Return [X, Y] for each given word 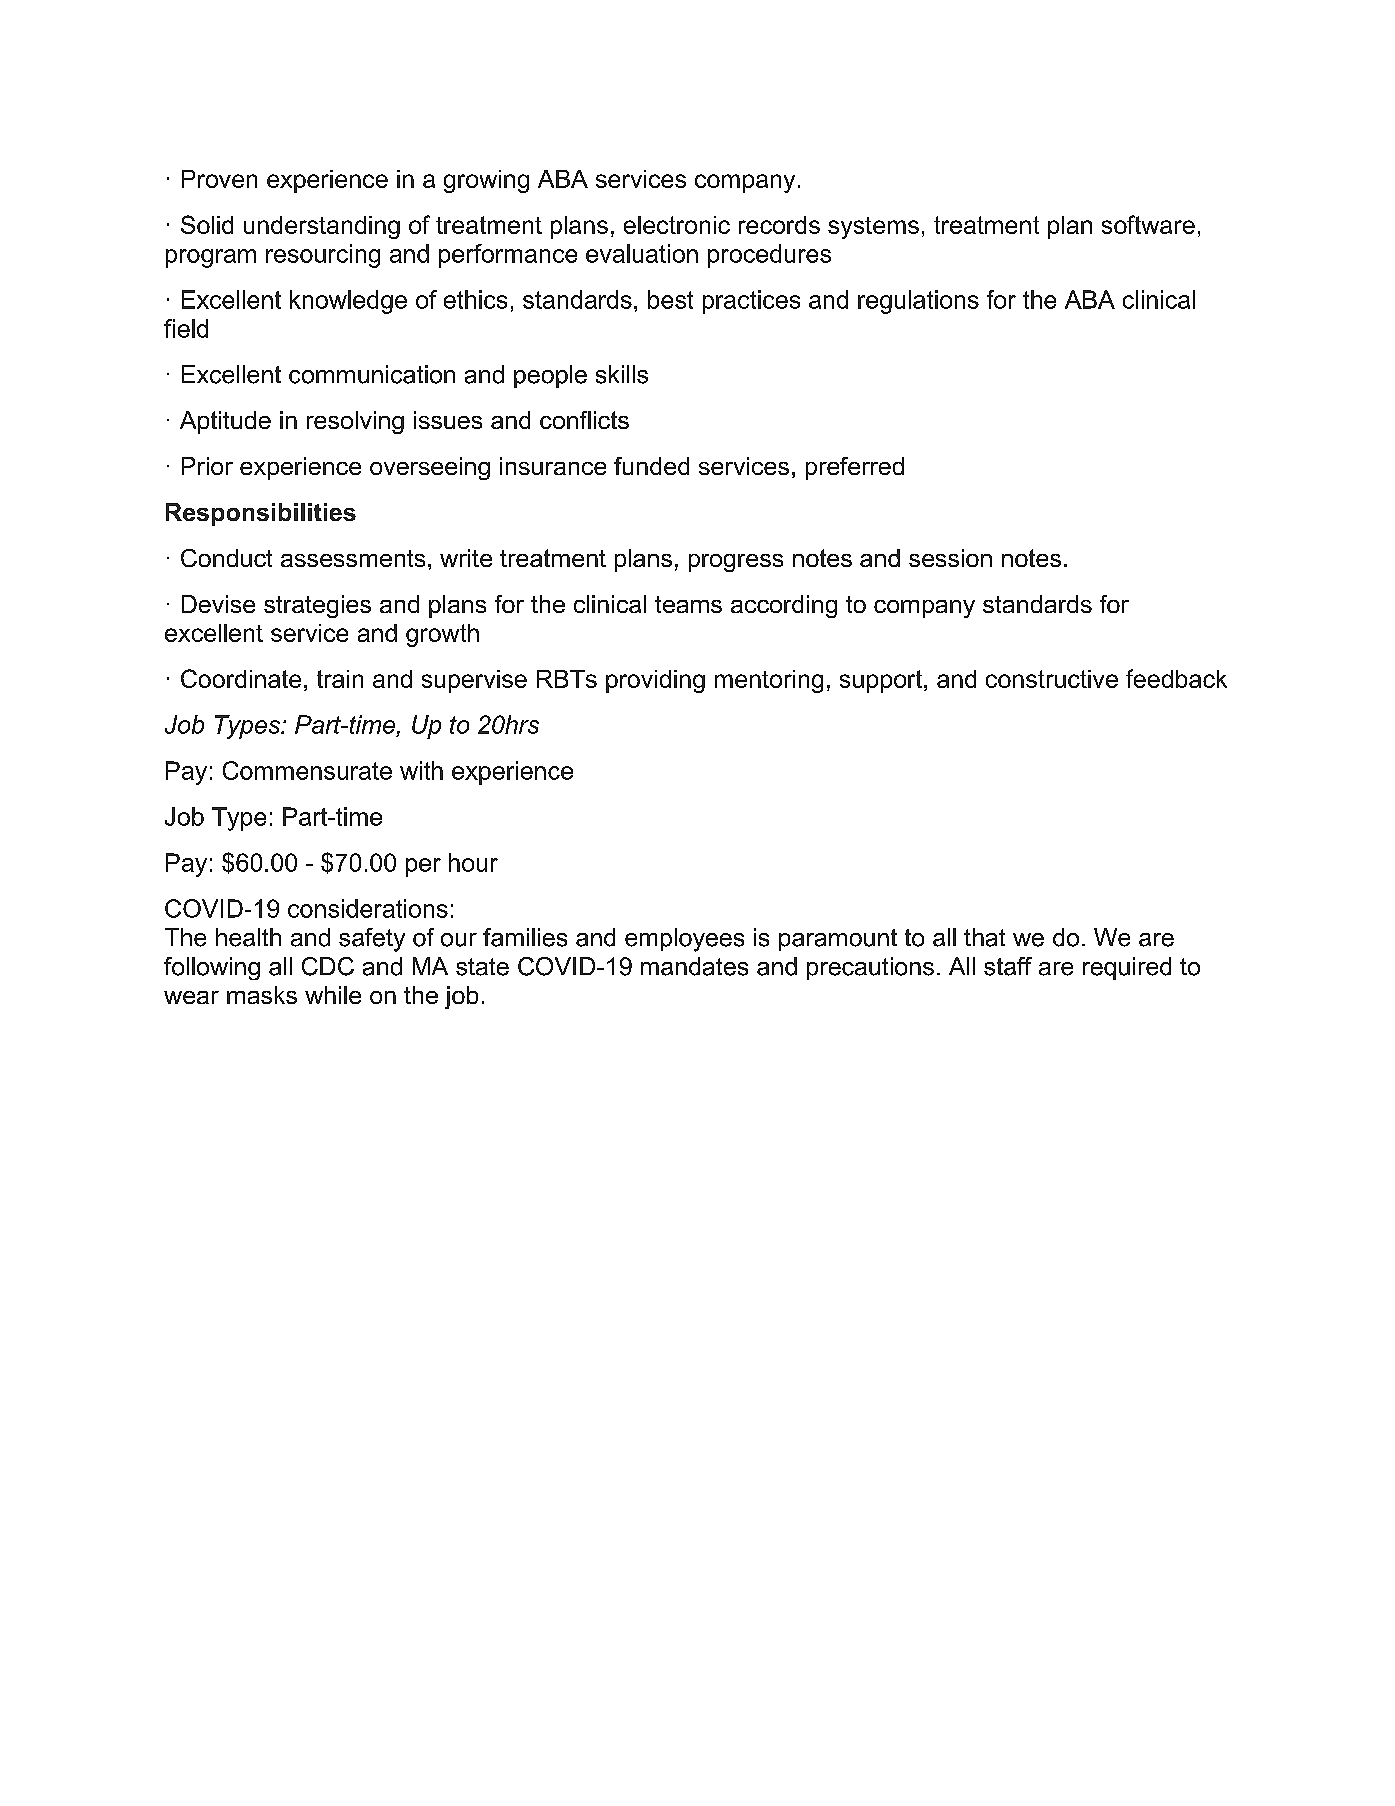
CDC [328, 966]
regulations [918, 302]
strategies [317, 606]
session [950, 558]
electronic [677, 225]
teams [688, 604]
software [1148, 224]
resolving [355, 422]
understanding [322, 227]
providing [655, 681]
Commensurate [307, 770]
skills [622, 374]
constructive [1052, 679]
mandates [694, 966]
